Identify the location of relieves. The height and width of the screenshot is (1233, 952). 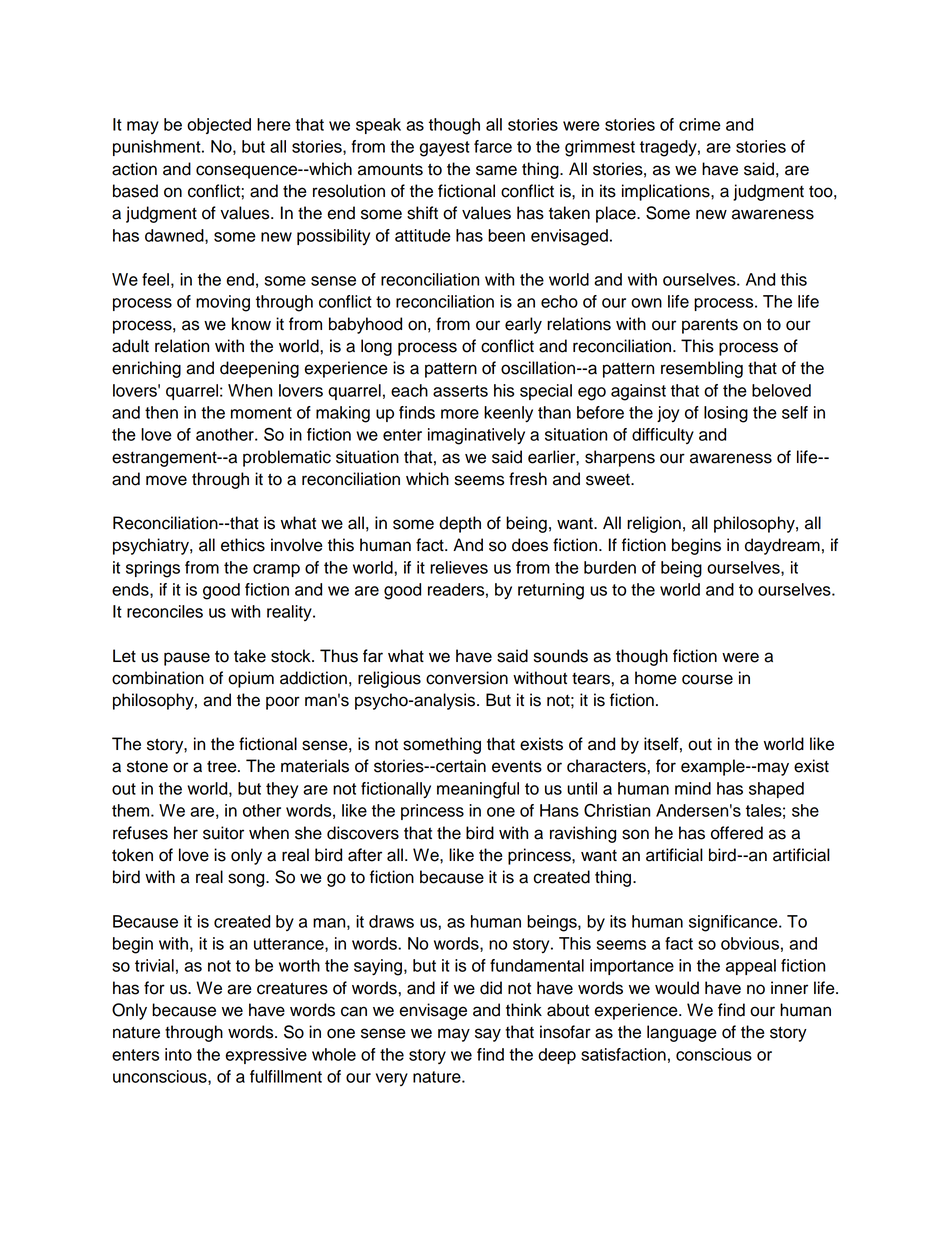
(459, 567).
